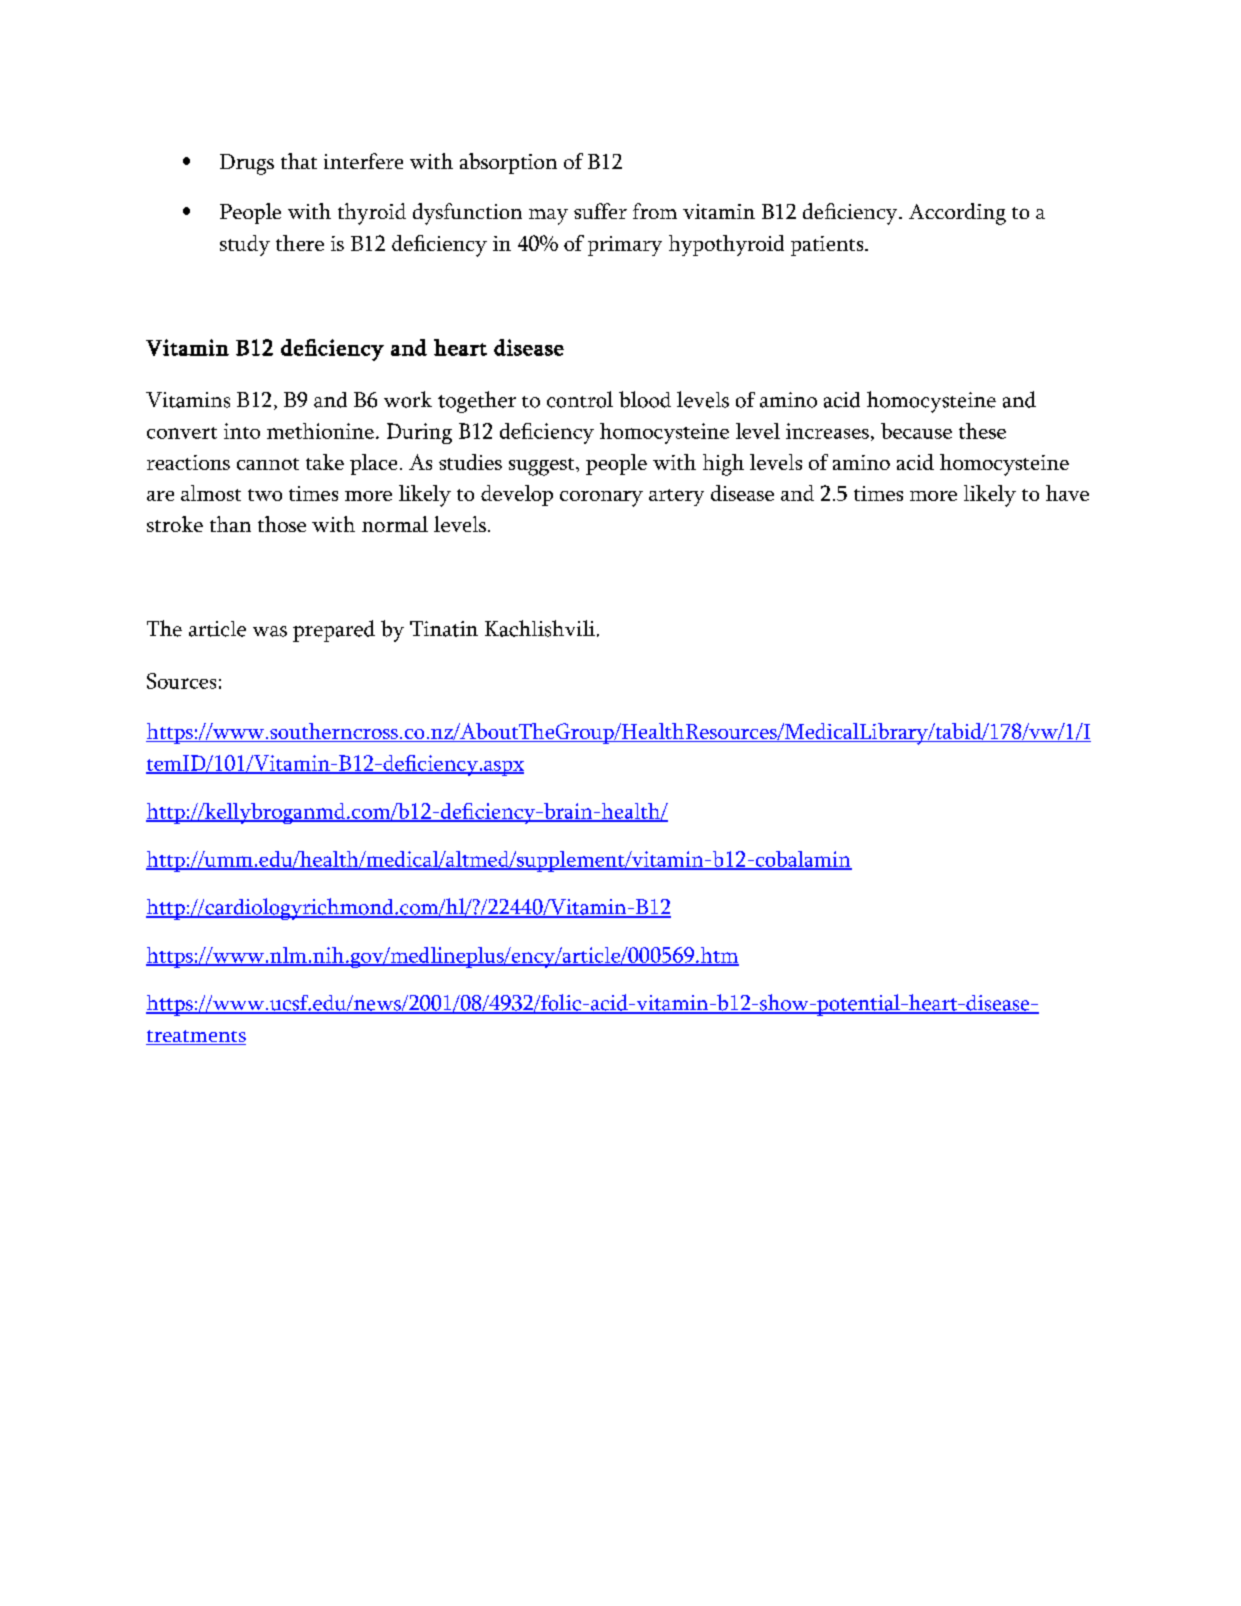  Describe the element at coordinates (270, 631) in the screenshot. I see `was` at that location.
